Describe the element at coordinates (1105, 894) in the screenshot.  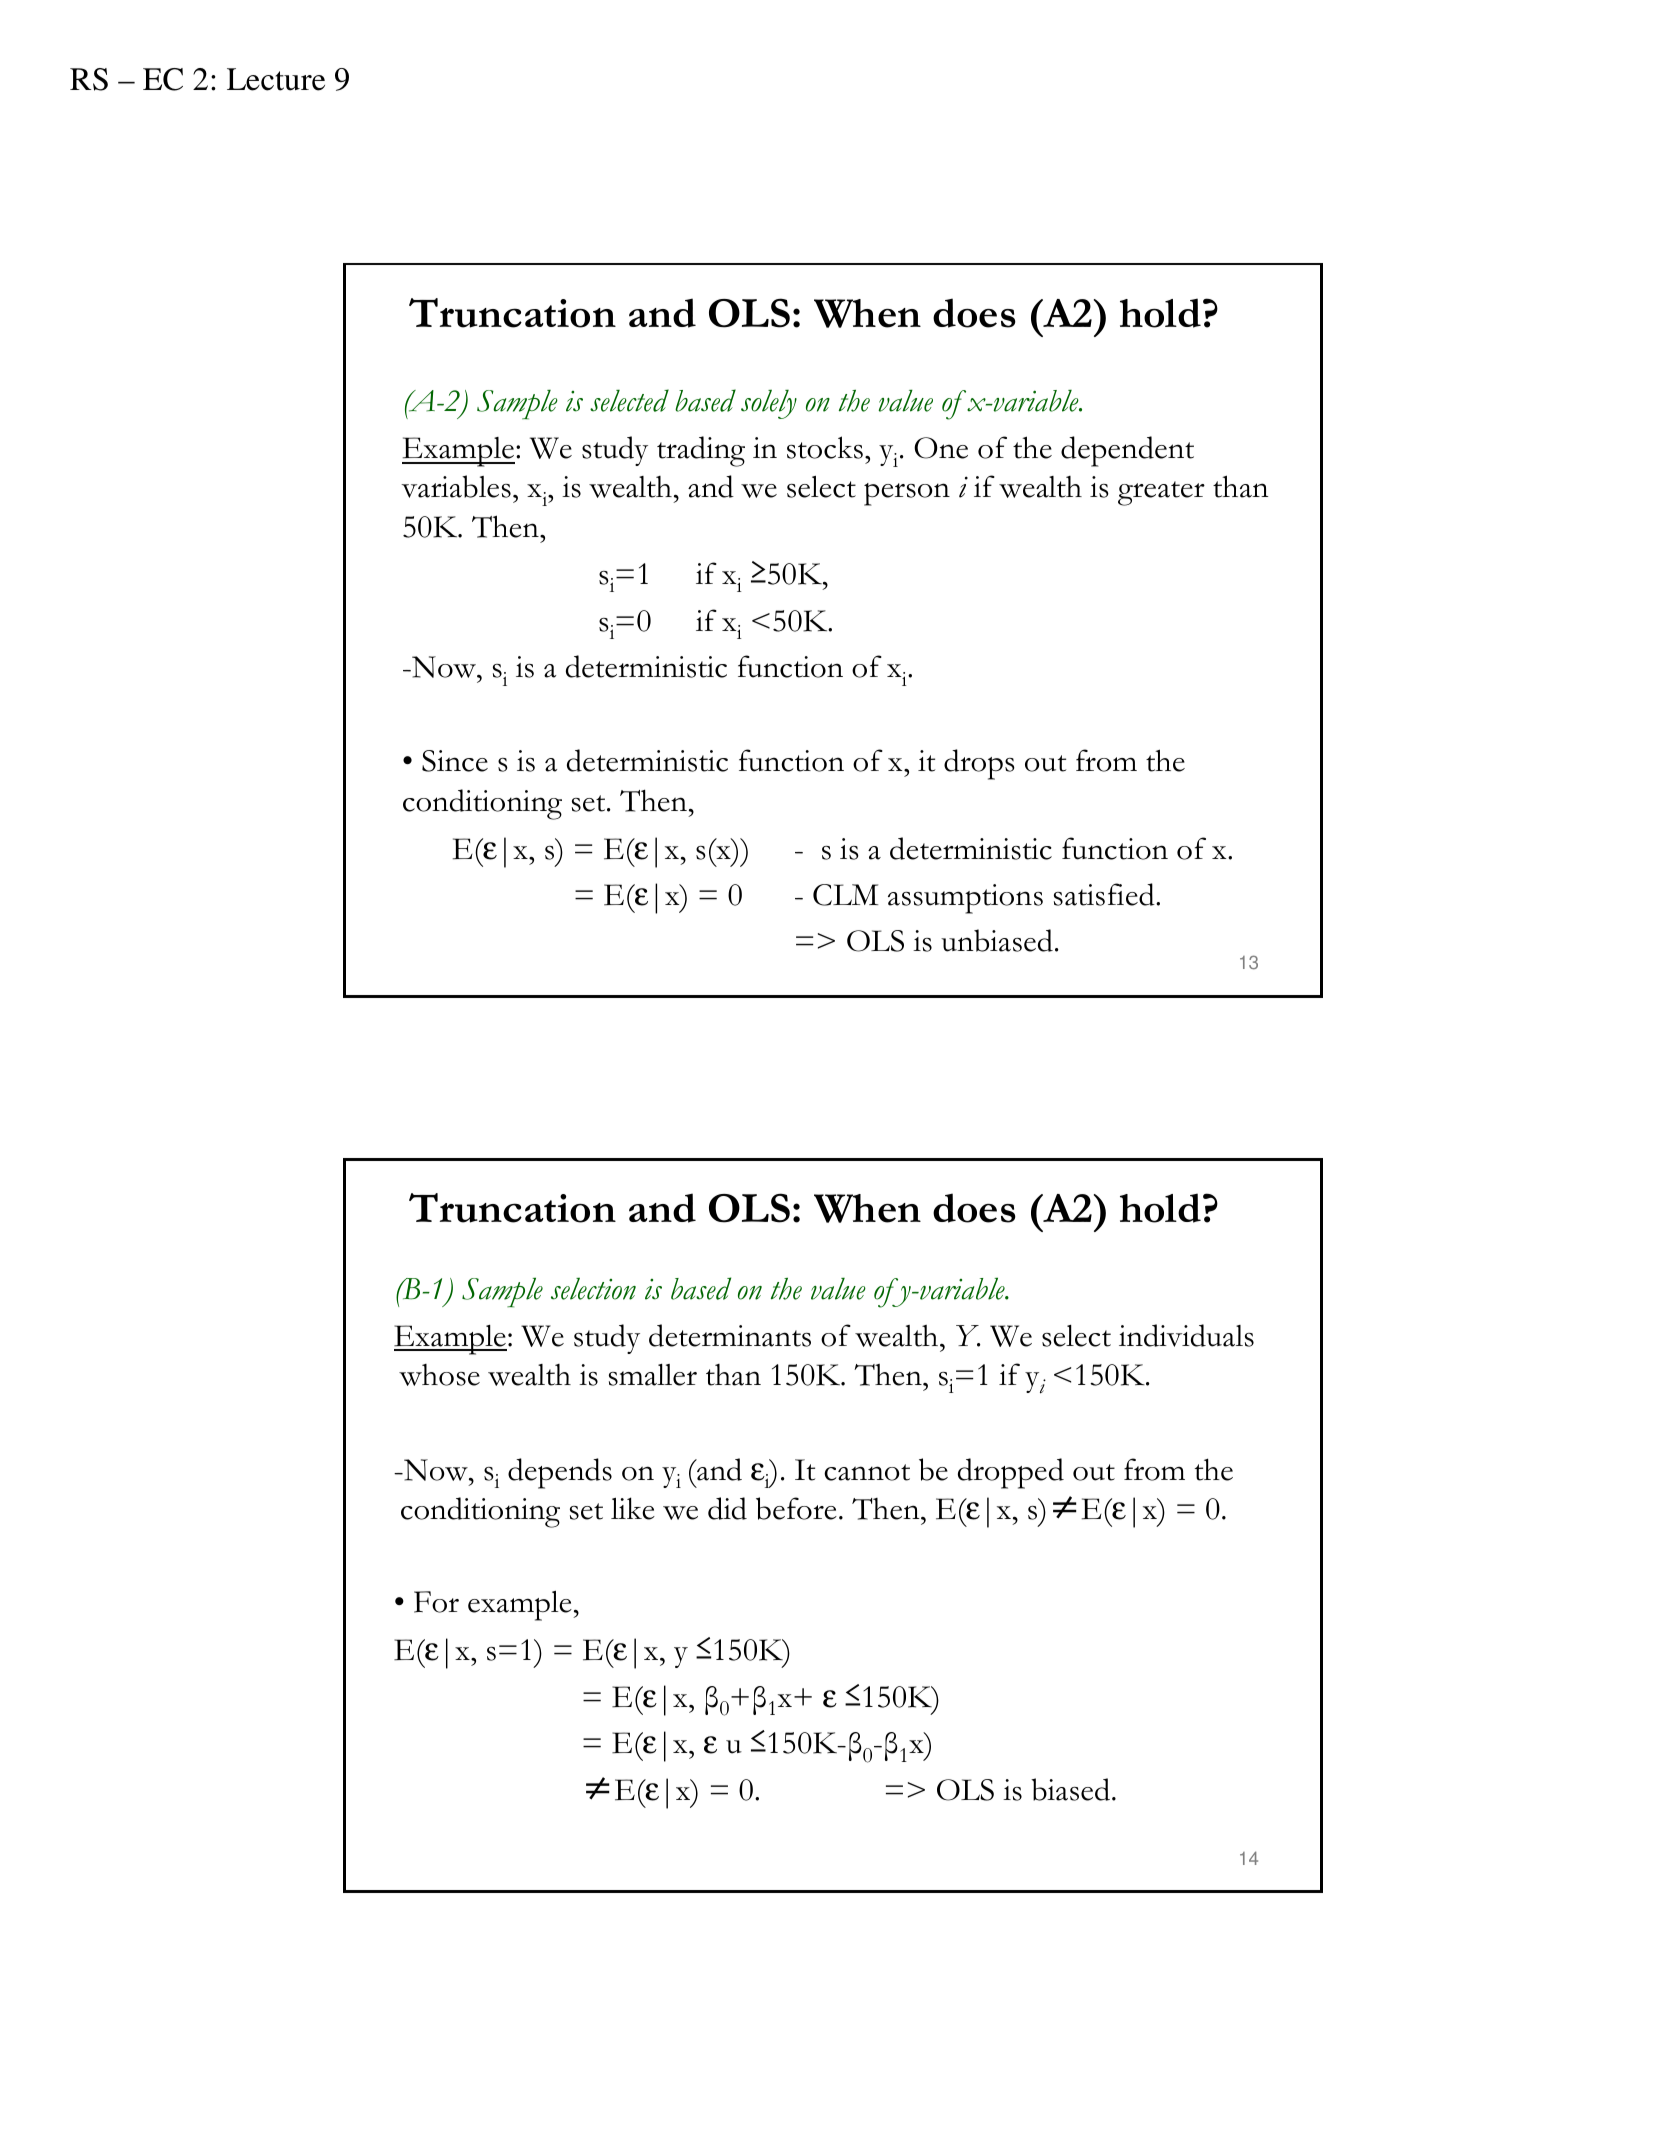
I see `satisfied` at that location.
